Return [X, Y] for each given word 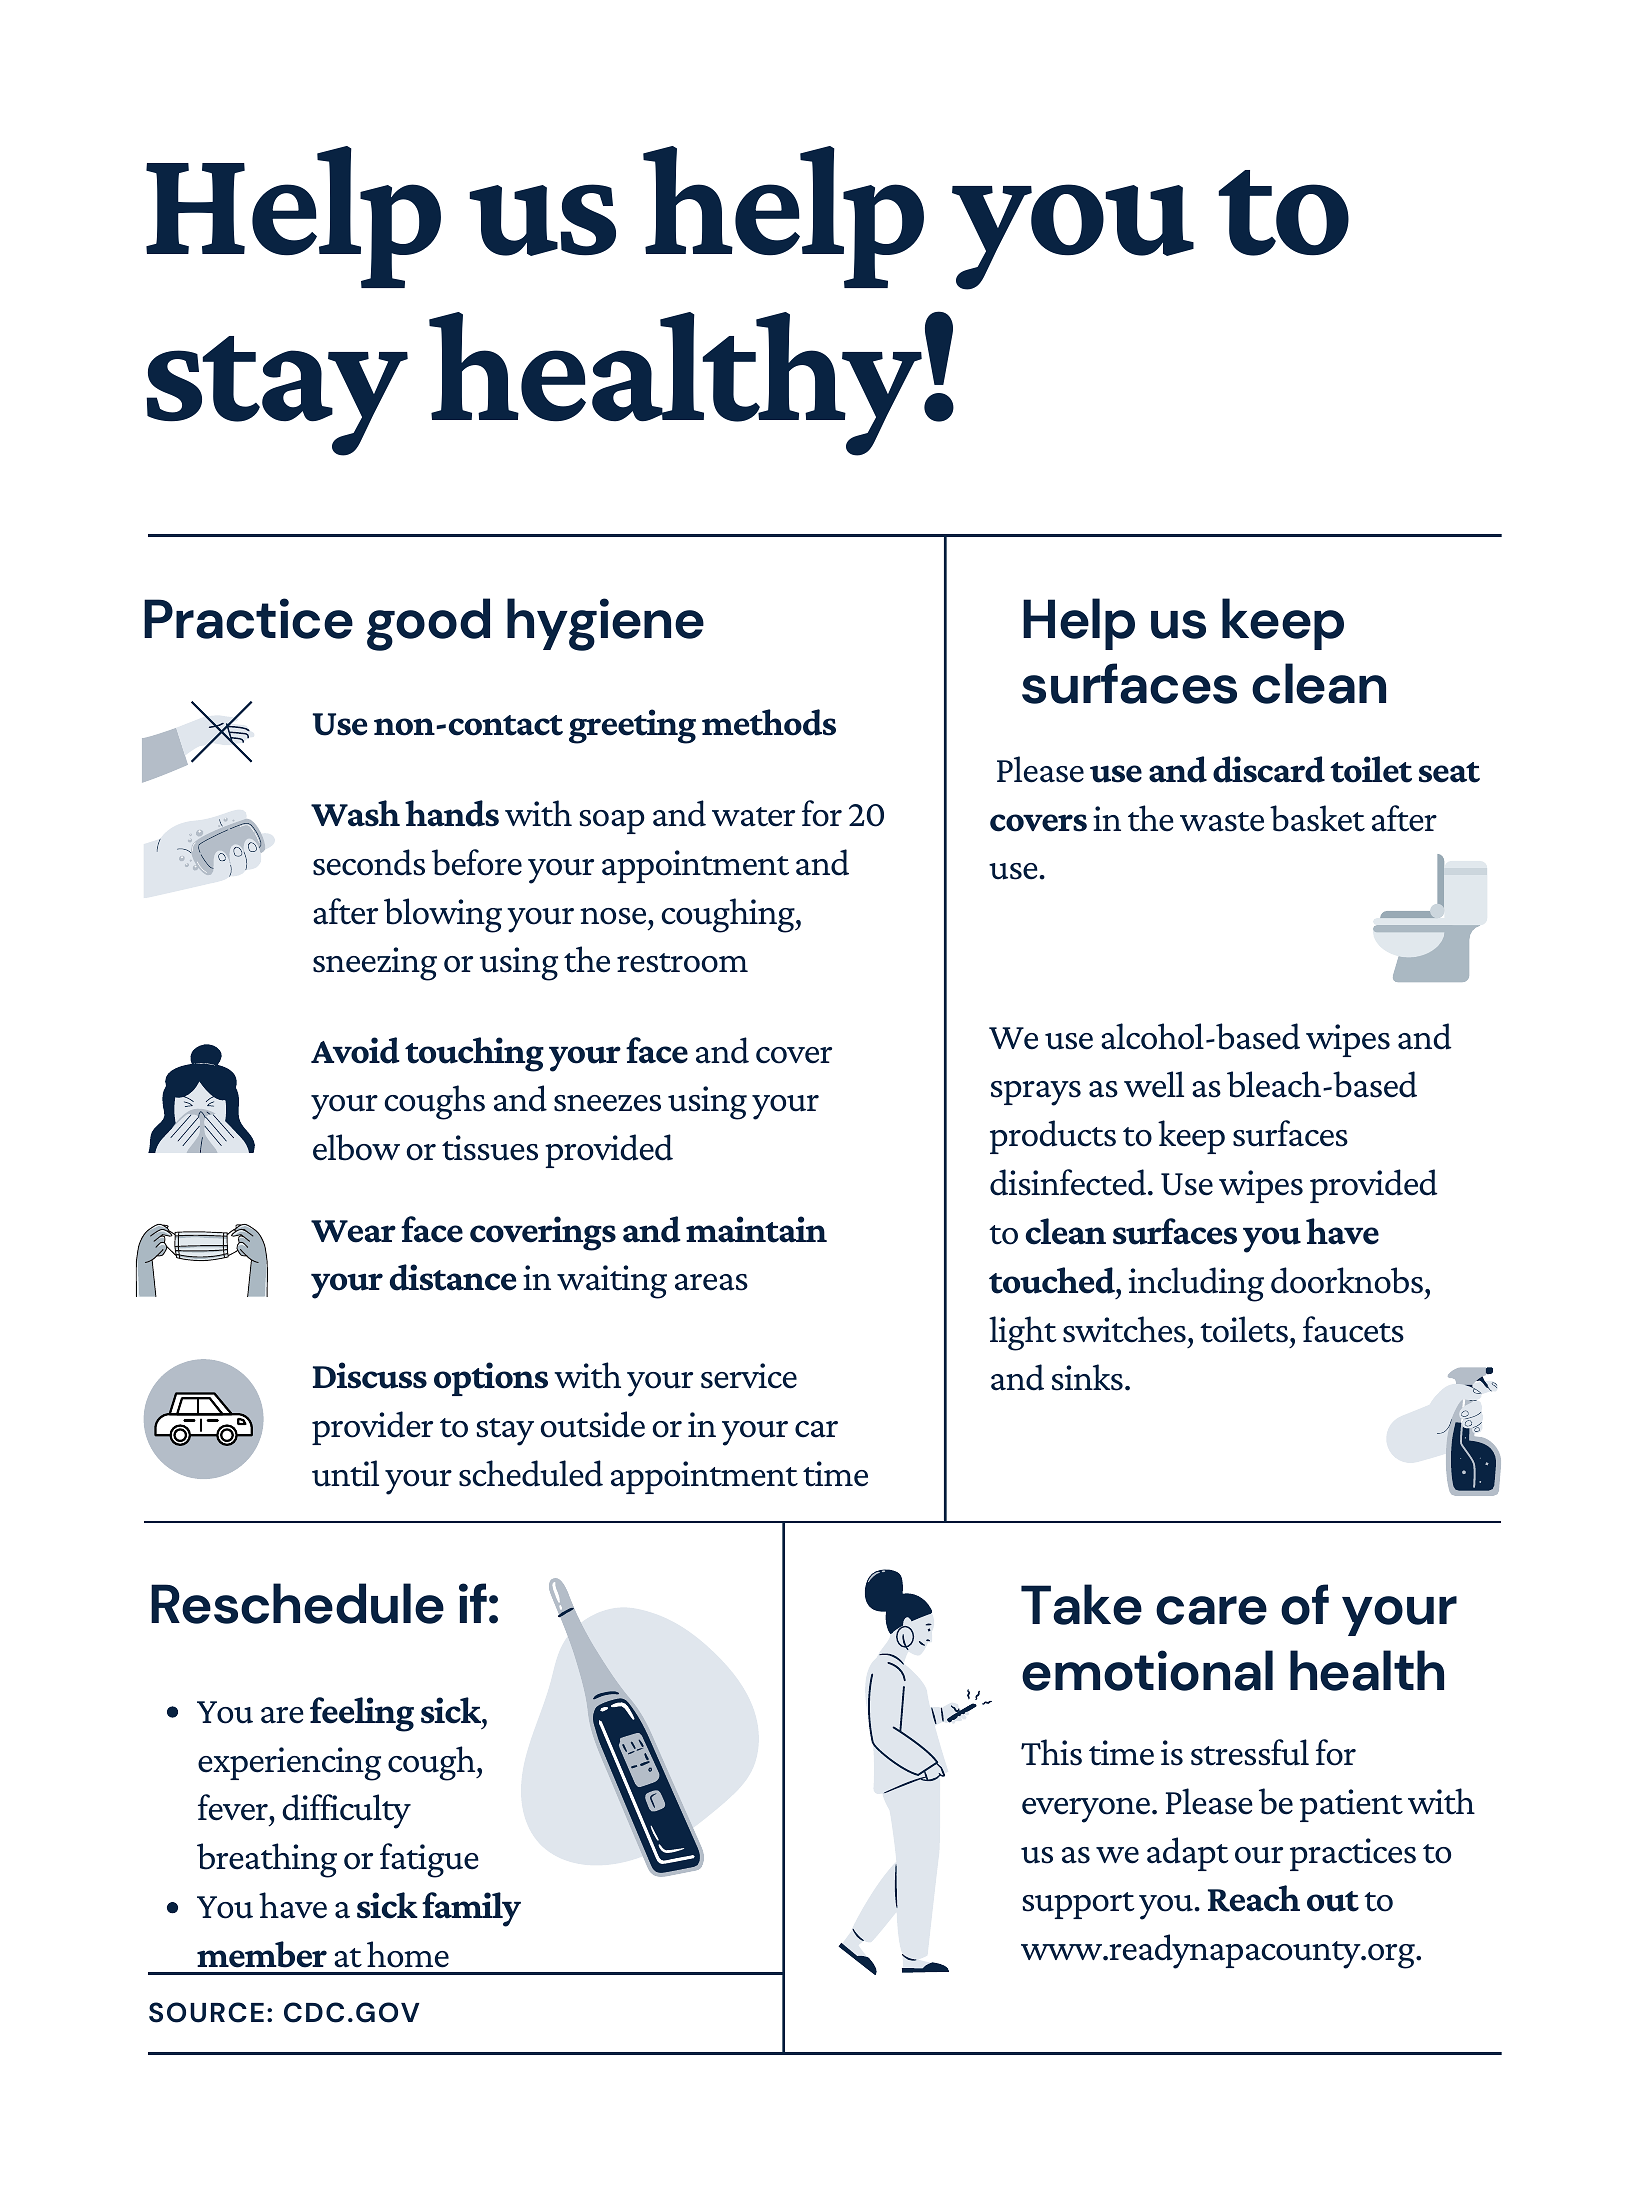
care [1211, 1610]
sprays [1036, 1093]
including [1196, 1284]
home [408, 1954]
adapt [1188, 1854]
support [1079, 1905]
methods [769, 722]
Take [1081, 1604]
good [428, 624]
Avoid [355, 1050]
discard [1269, 769]
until [345, 1473]
